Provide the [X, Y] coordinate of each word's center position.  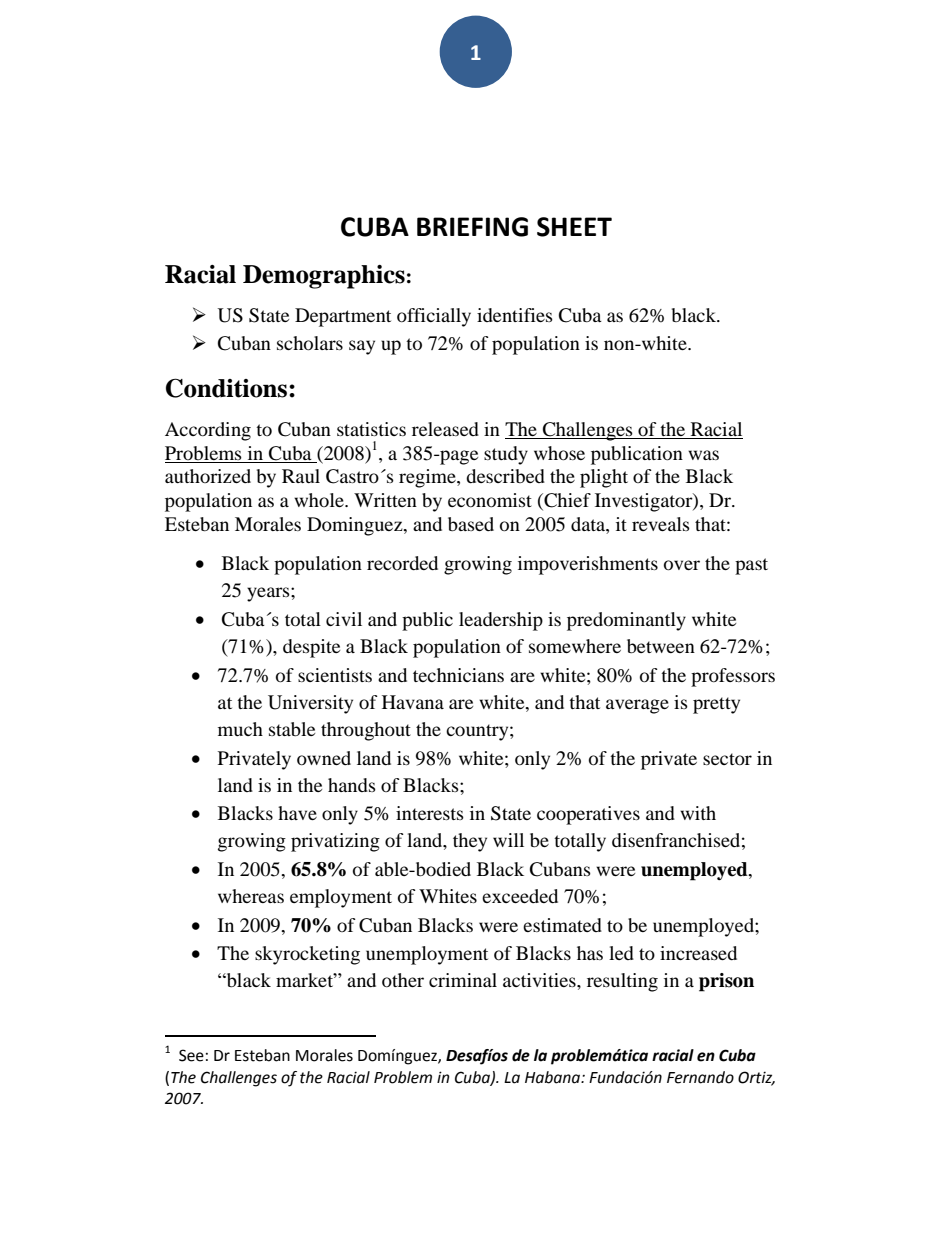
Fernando [700, 1077]
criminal [463, 980]
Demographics [324, 277]
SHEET [574, 227]
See [191, 1055]
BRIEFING [472, 227]
